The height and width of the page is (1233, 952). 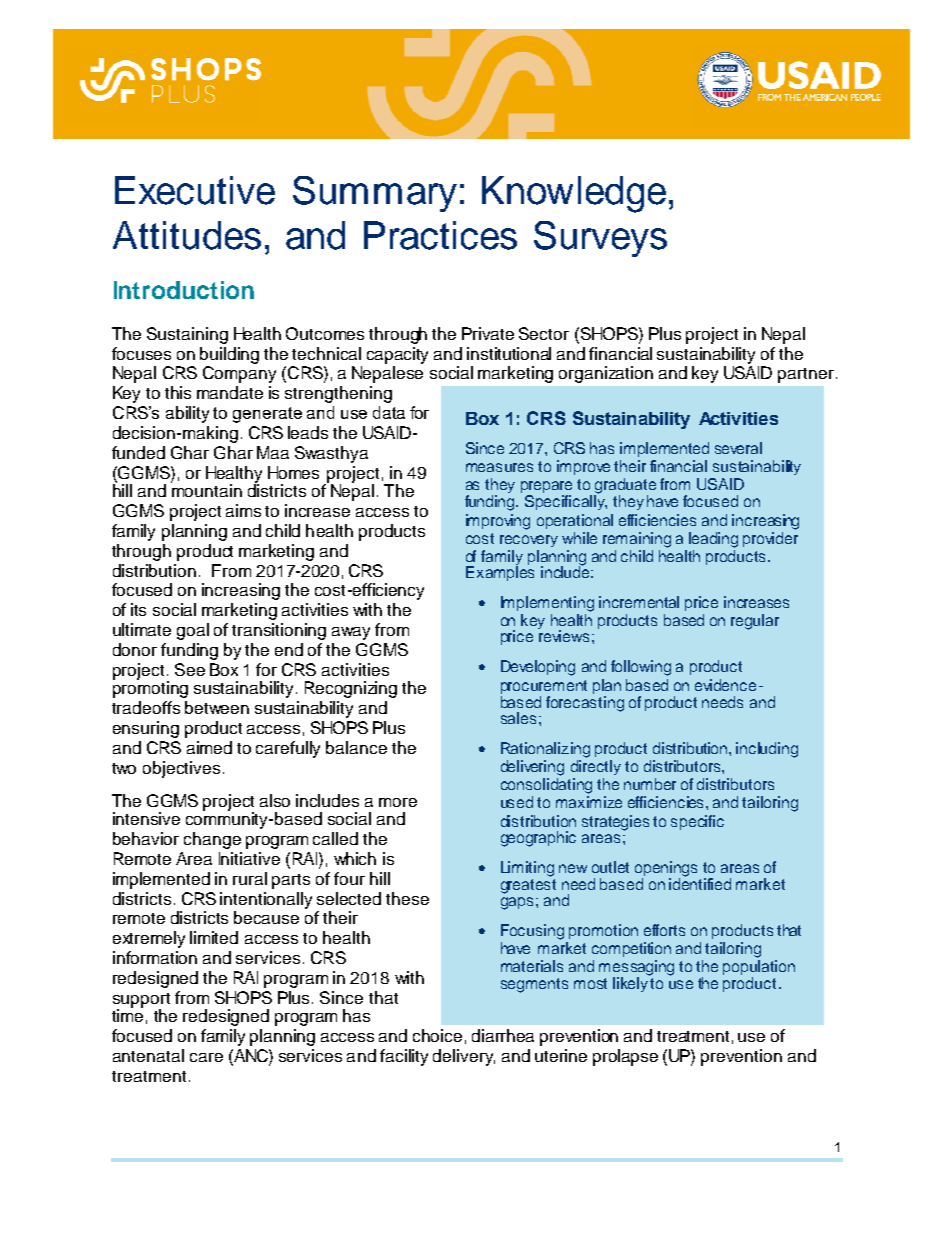 What do you see at coordinates (759, 969) in the page?
I see `population` at bounding box center [759, 969].
